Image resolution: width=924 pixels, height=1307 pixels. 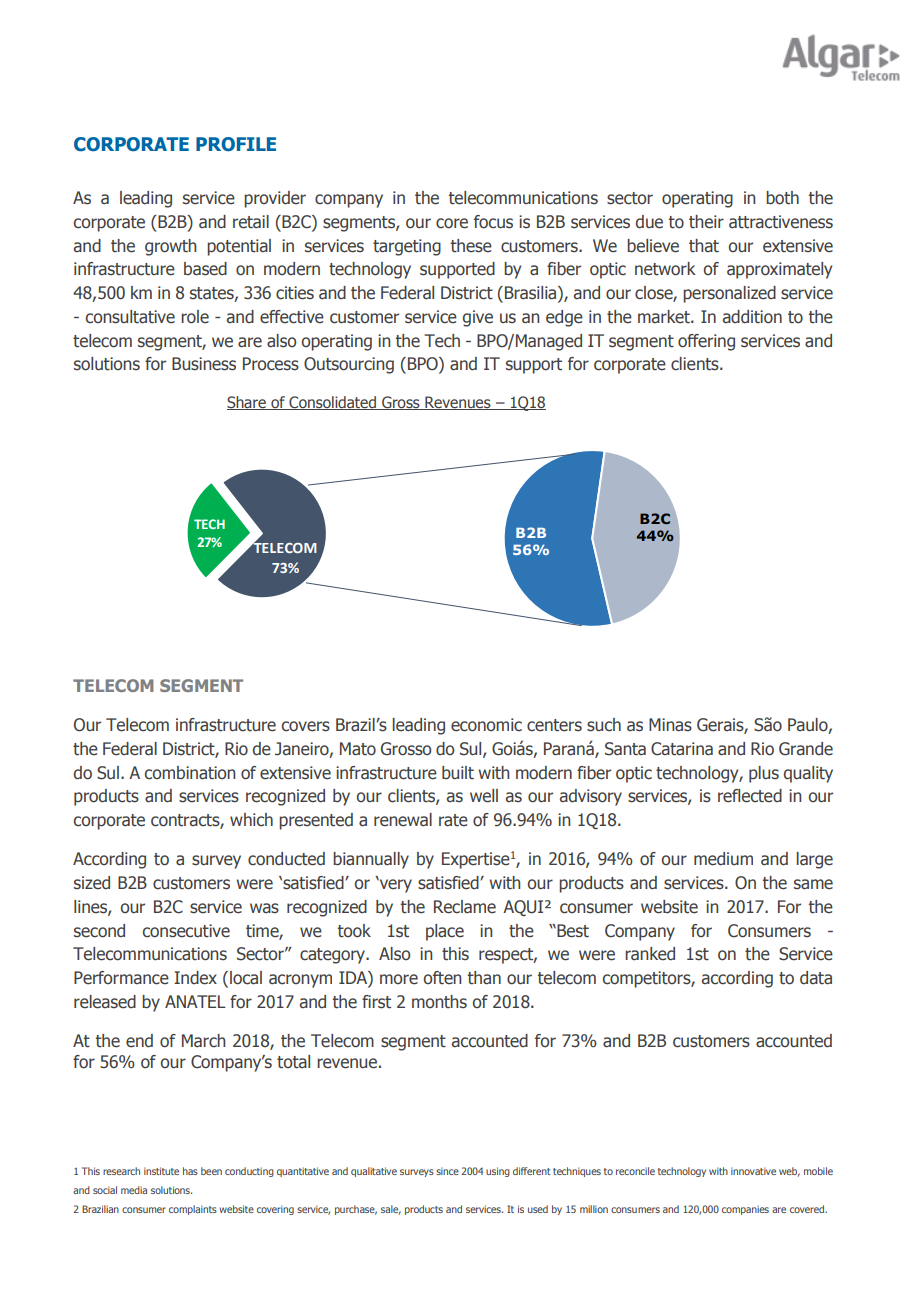 What do you see at coordinates (190, 773) in the screenshot?
I see `combination` at bounding box center [190, 773].
